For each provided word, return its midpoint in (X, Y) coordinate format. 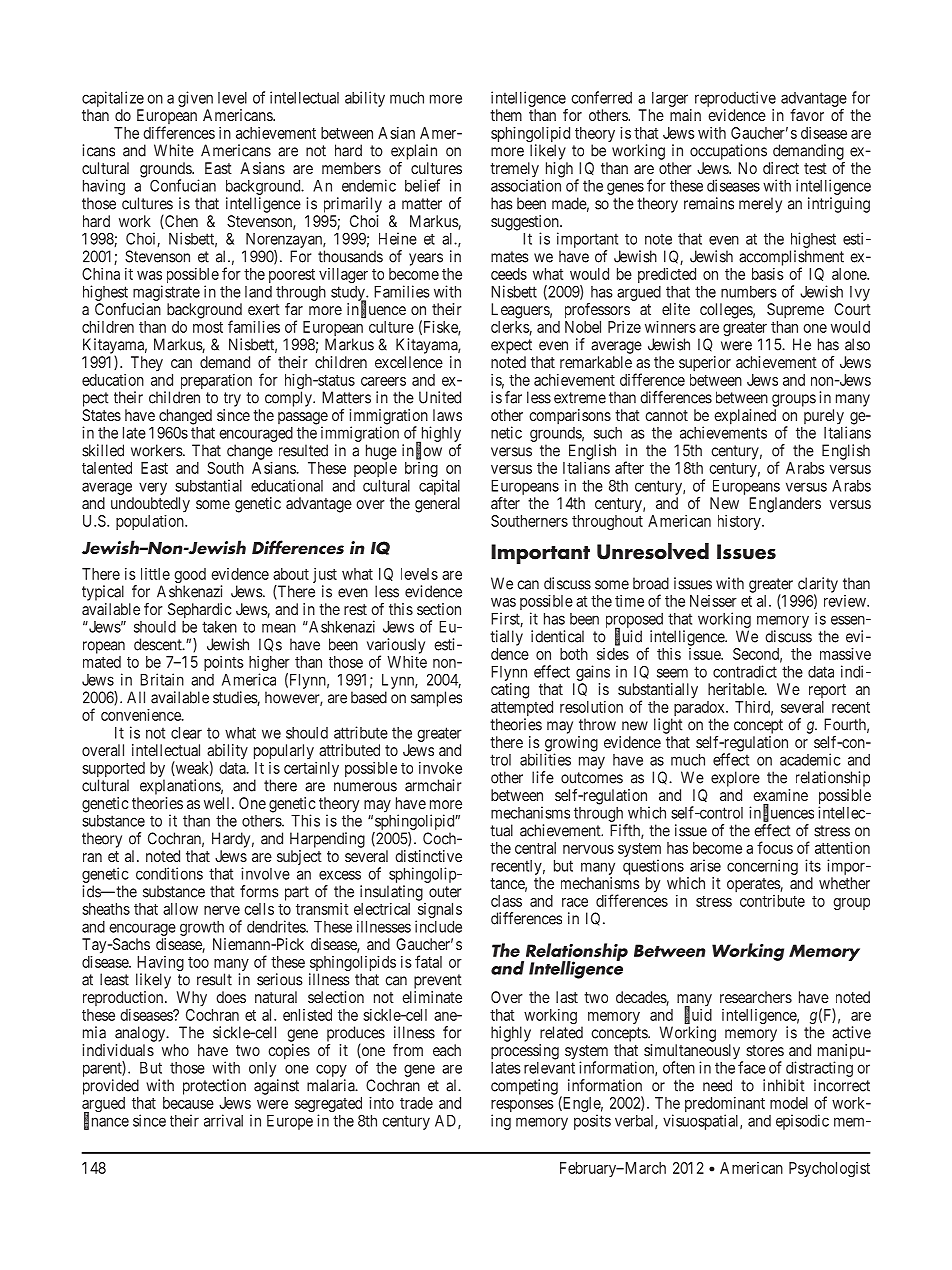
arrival (223, 1120)
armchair (433, 785)
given (195, 99)
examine (780, 795)
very (153, 488)
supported (113, 771)
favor (807, 115)
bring (421, 469)
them (506, 115)
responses (522, 1107)
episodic (802, 1122)
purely (824, 416)
